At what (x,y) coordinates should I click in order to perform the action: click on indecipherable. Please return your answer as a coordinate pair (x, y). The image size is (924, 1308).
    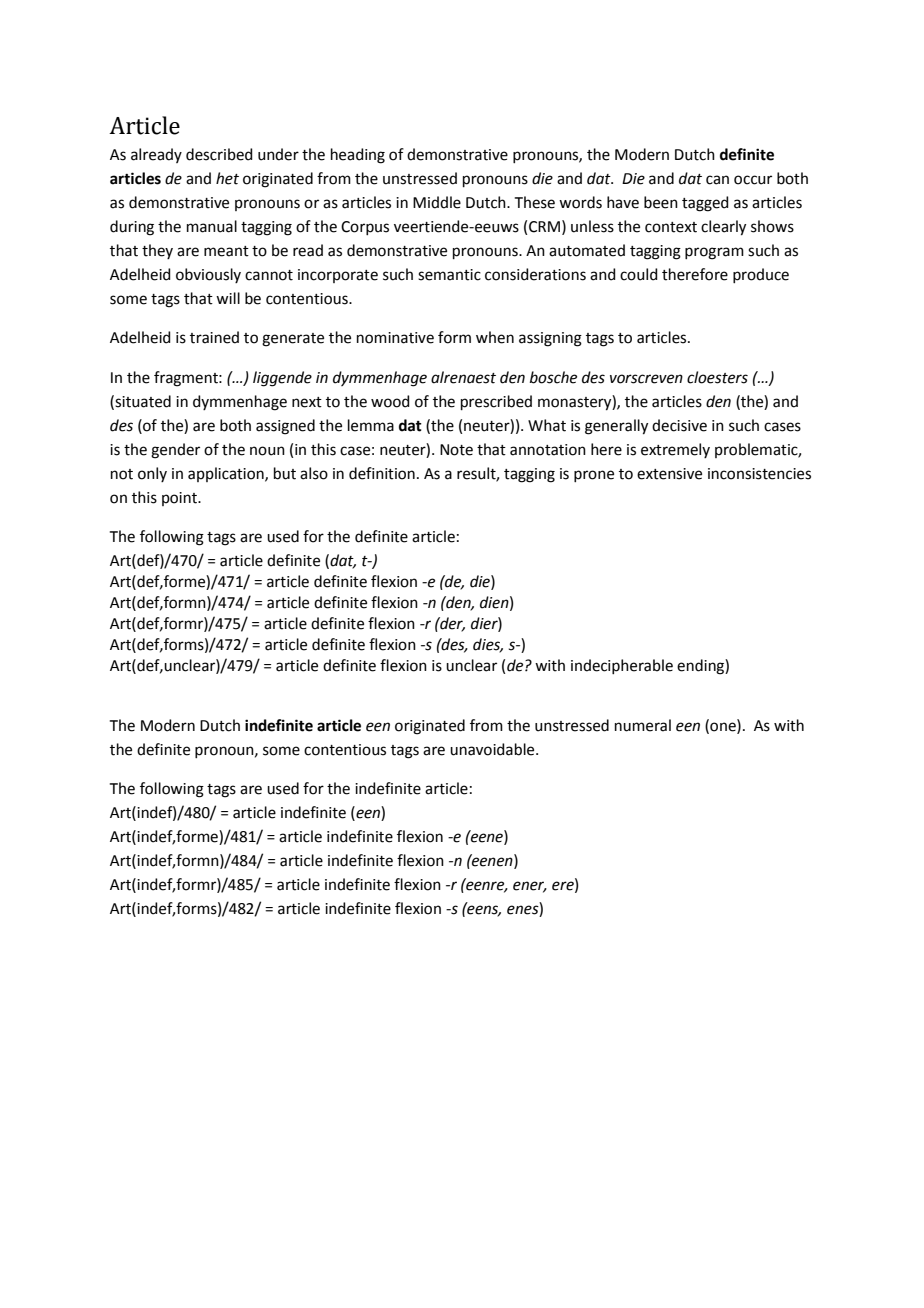
    Looking at the image, I should click on (622, 666).
